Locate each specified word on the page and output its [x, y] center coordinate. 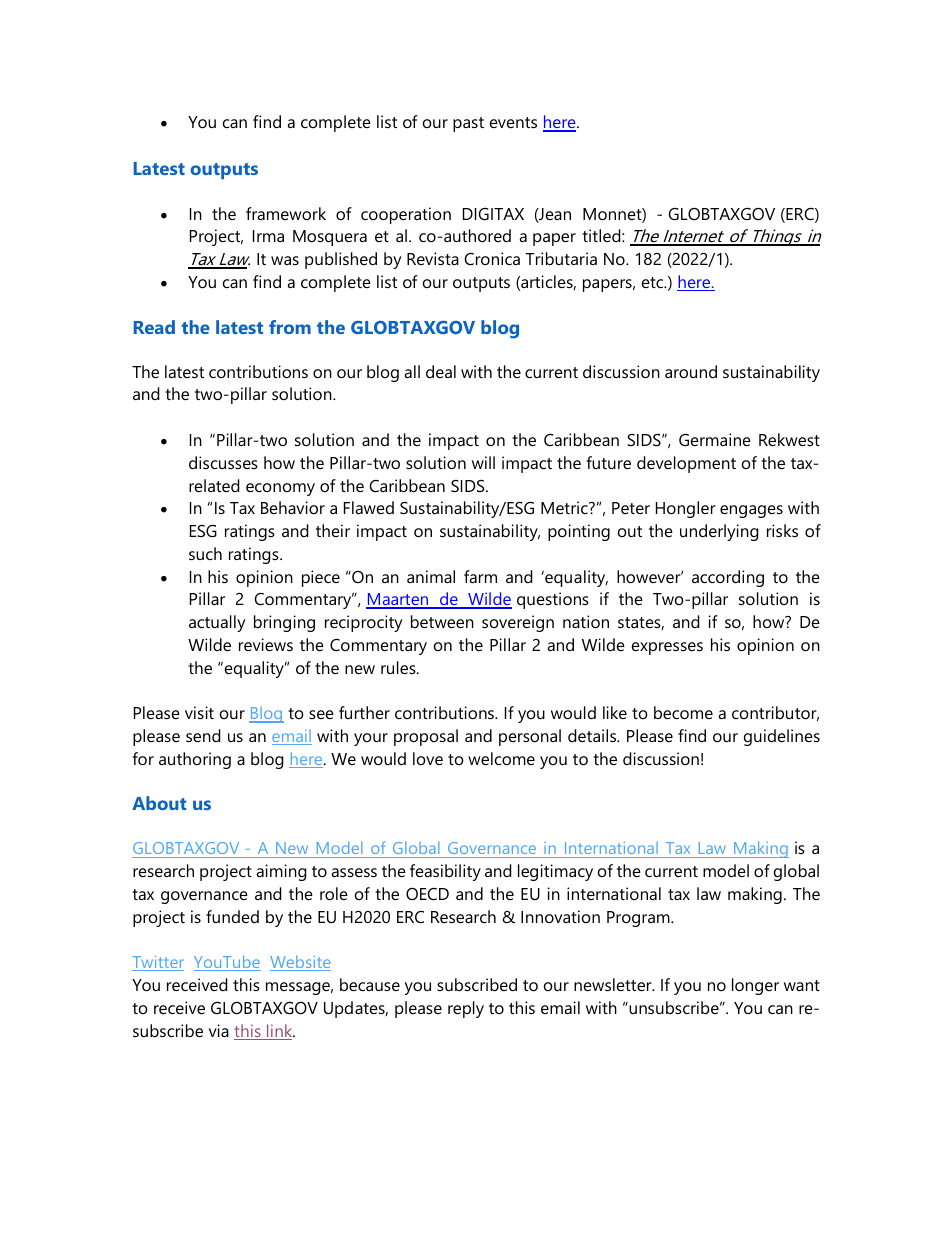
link [280, 1032]
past [468, 124]
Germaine [715, 439]
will [483, 462]
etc [654, 282]
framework [286, 213]
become [683, 712]
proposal [426, 737]
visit [199, 712]
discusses [223, 462]
